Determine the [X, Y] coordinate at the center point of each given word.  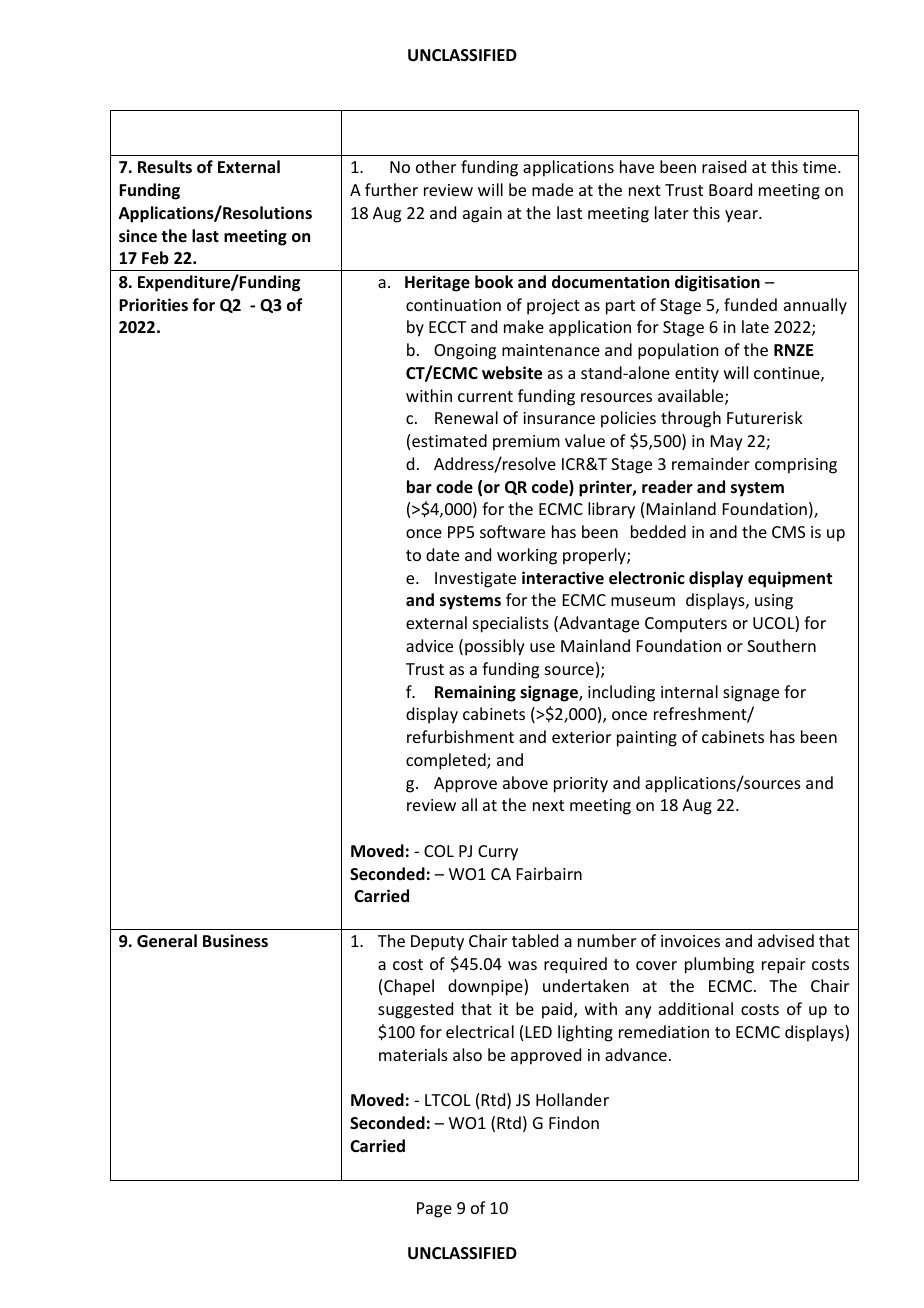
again [482, 215]
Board [730, 189]
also [467, 1054]
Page [434, 1210]
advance [636, 1054]
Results [165, 167]
